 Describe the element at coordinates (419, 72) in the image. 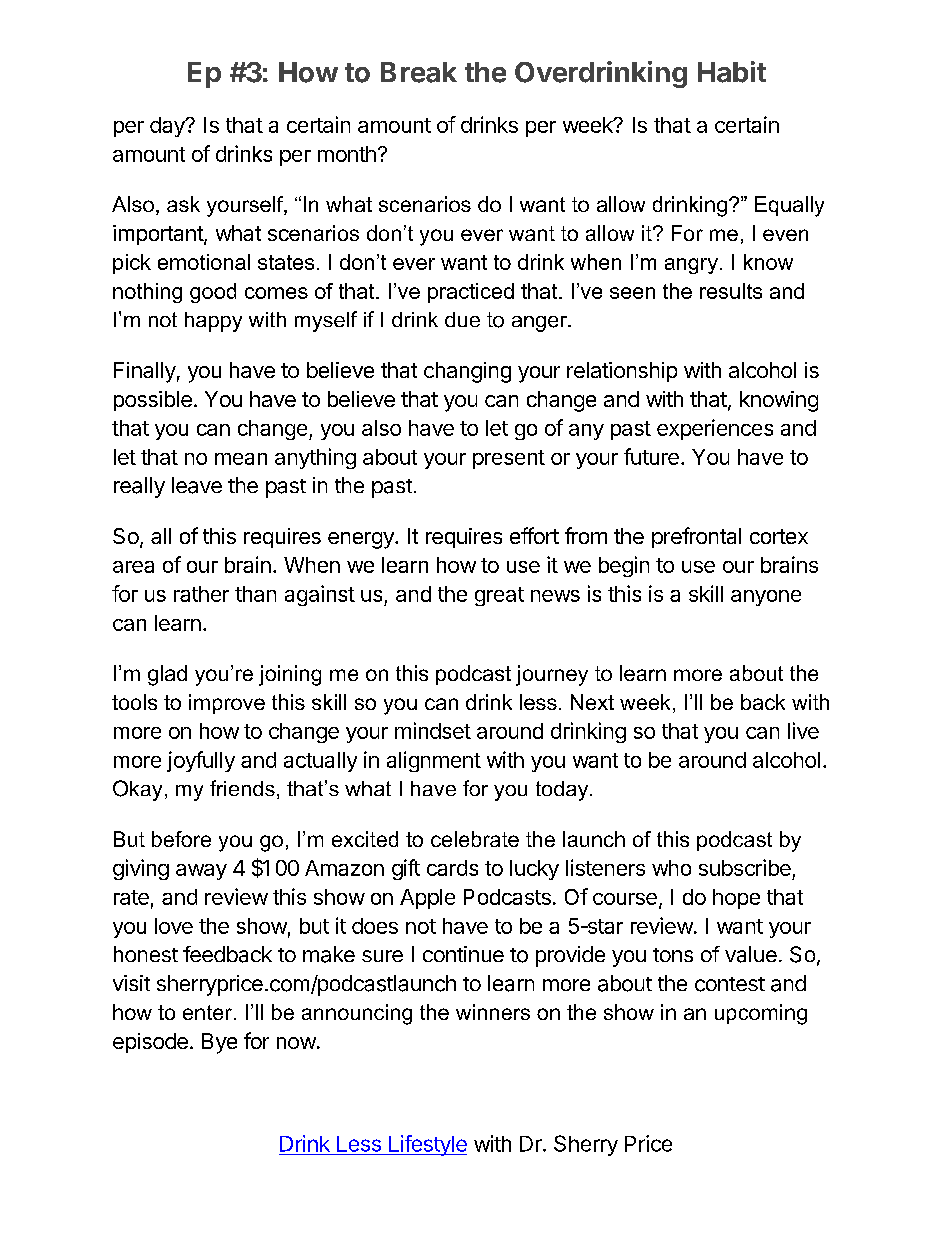

I see `Break` at that location.
